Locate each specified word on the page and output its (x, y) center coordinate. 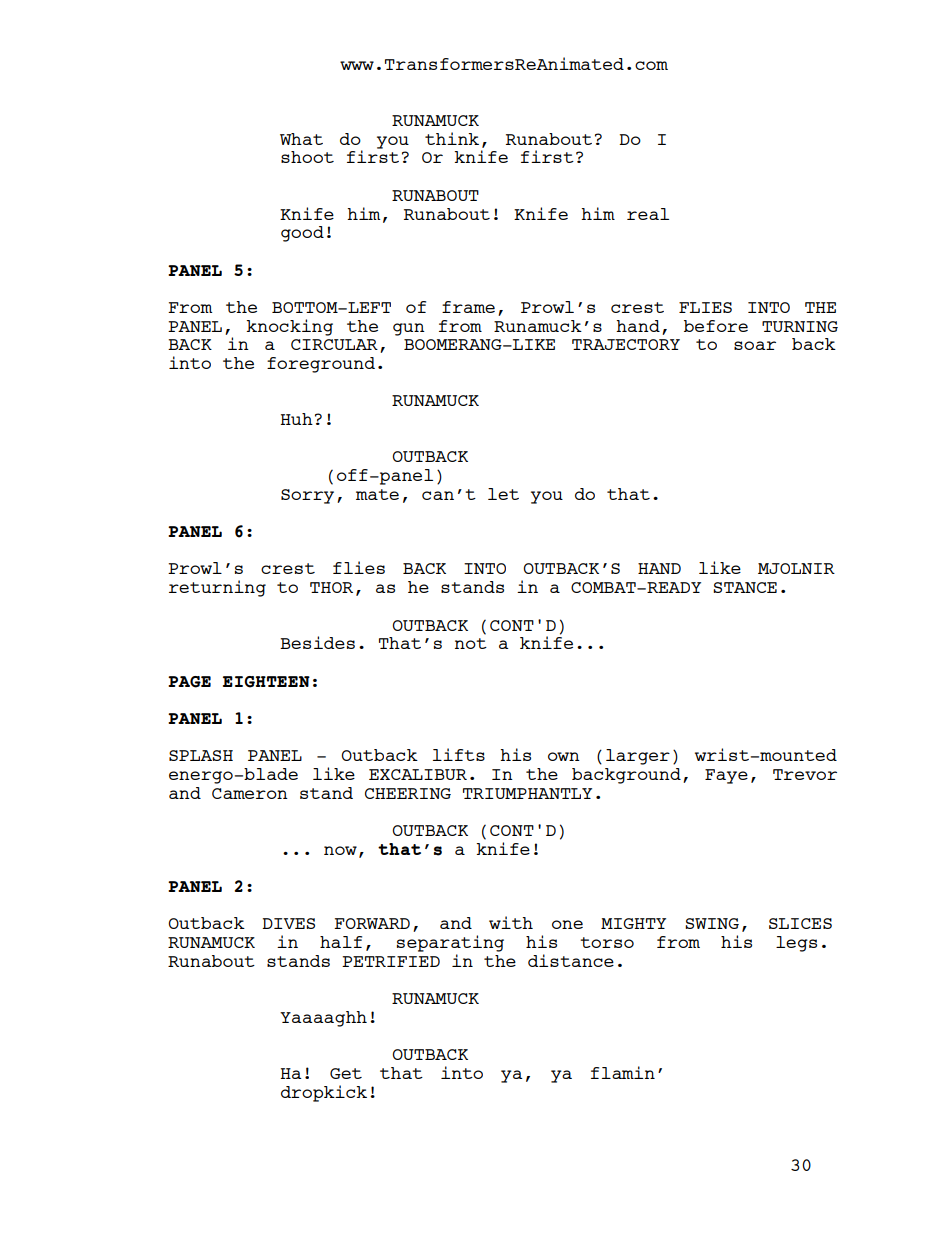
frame (468, 307)
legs (796, 944)
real (648, 214)
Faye (726, 776)
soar (755, 345)
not (471, 643)
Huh (297, 419)
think (452, 138)
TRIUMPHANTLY (527, 793)
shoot (307, 157)
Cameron (250, 793)
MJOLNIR (796, 568)
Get (346, 1073)
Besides (317, 642)
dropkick (324, 1093)
